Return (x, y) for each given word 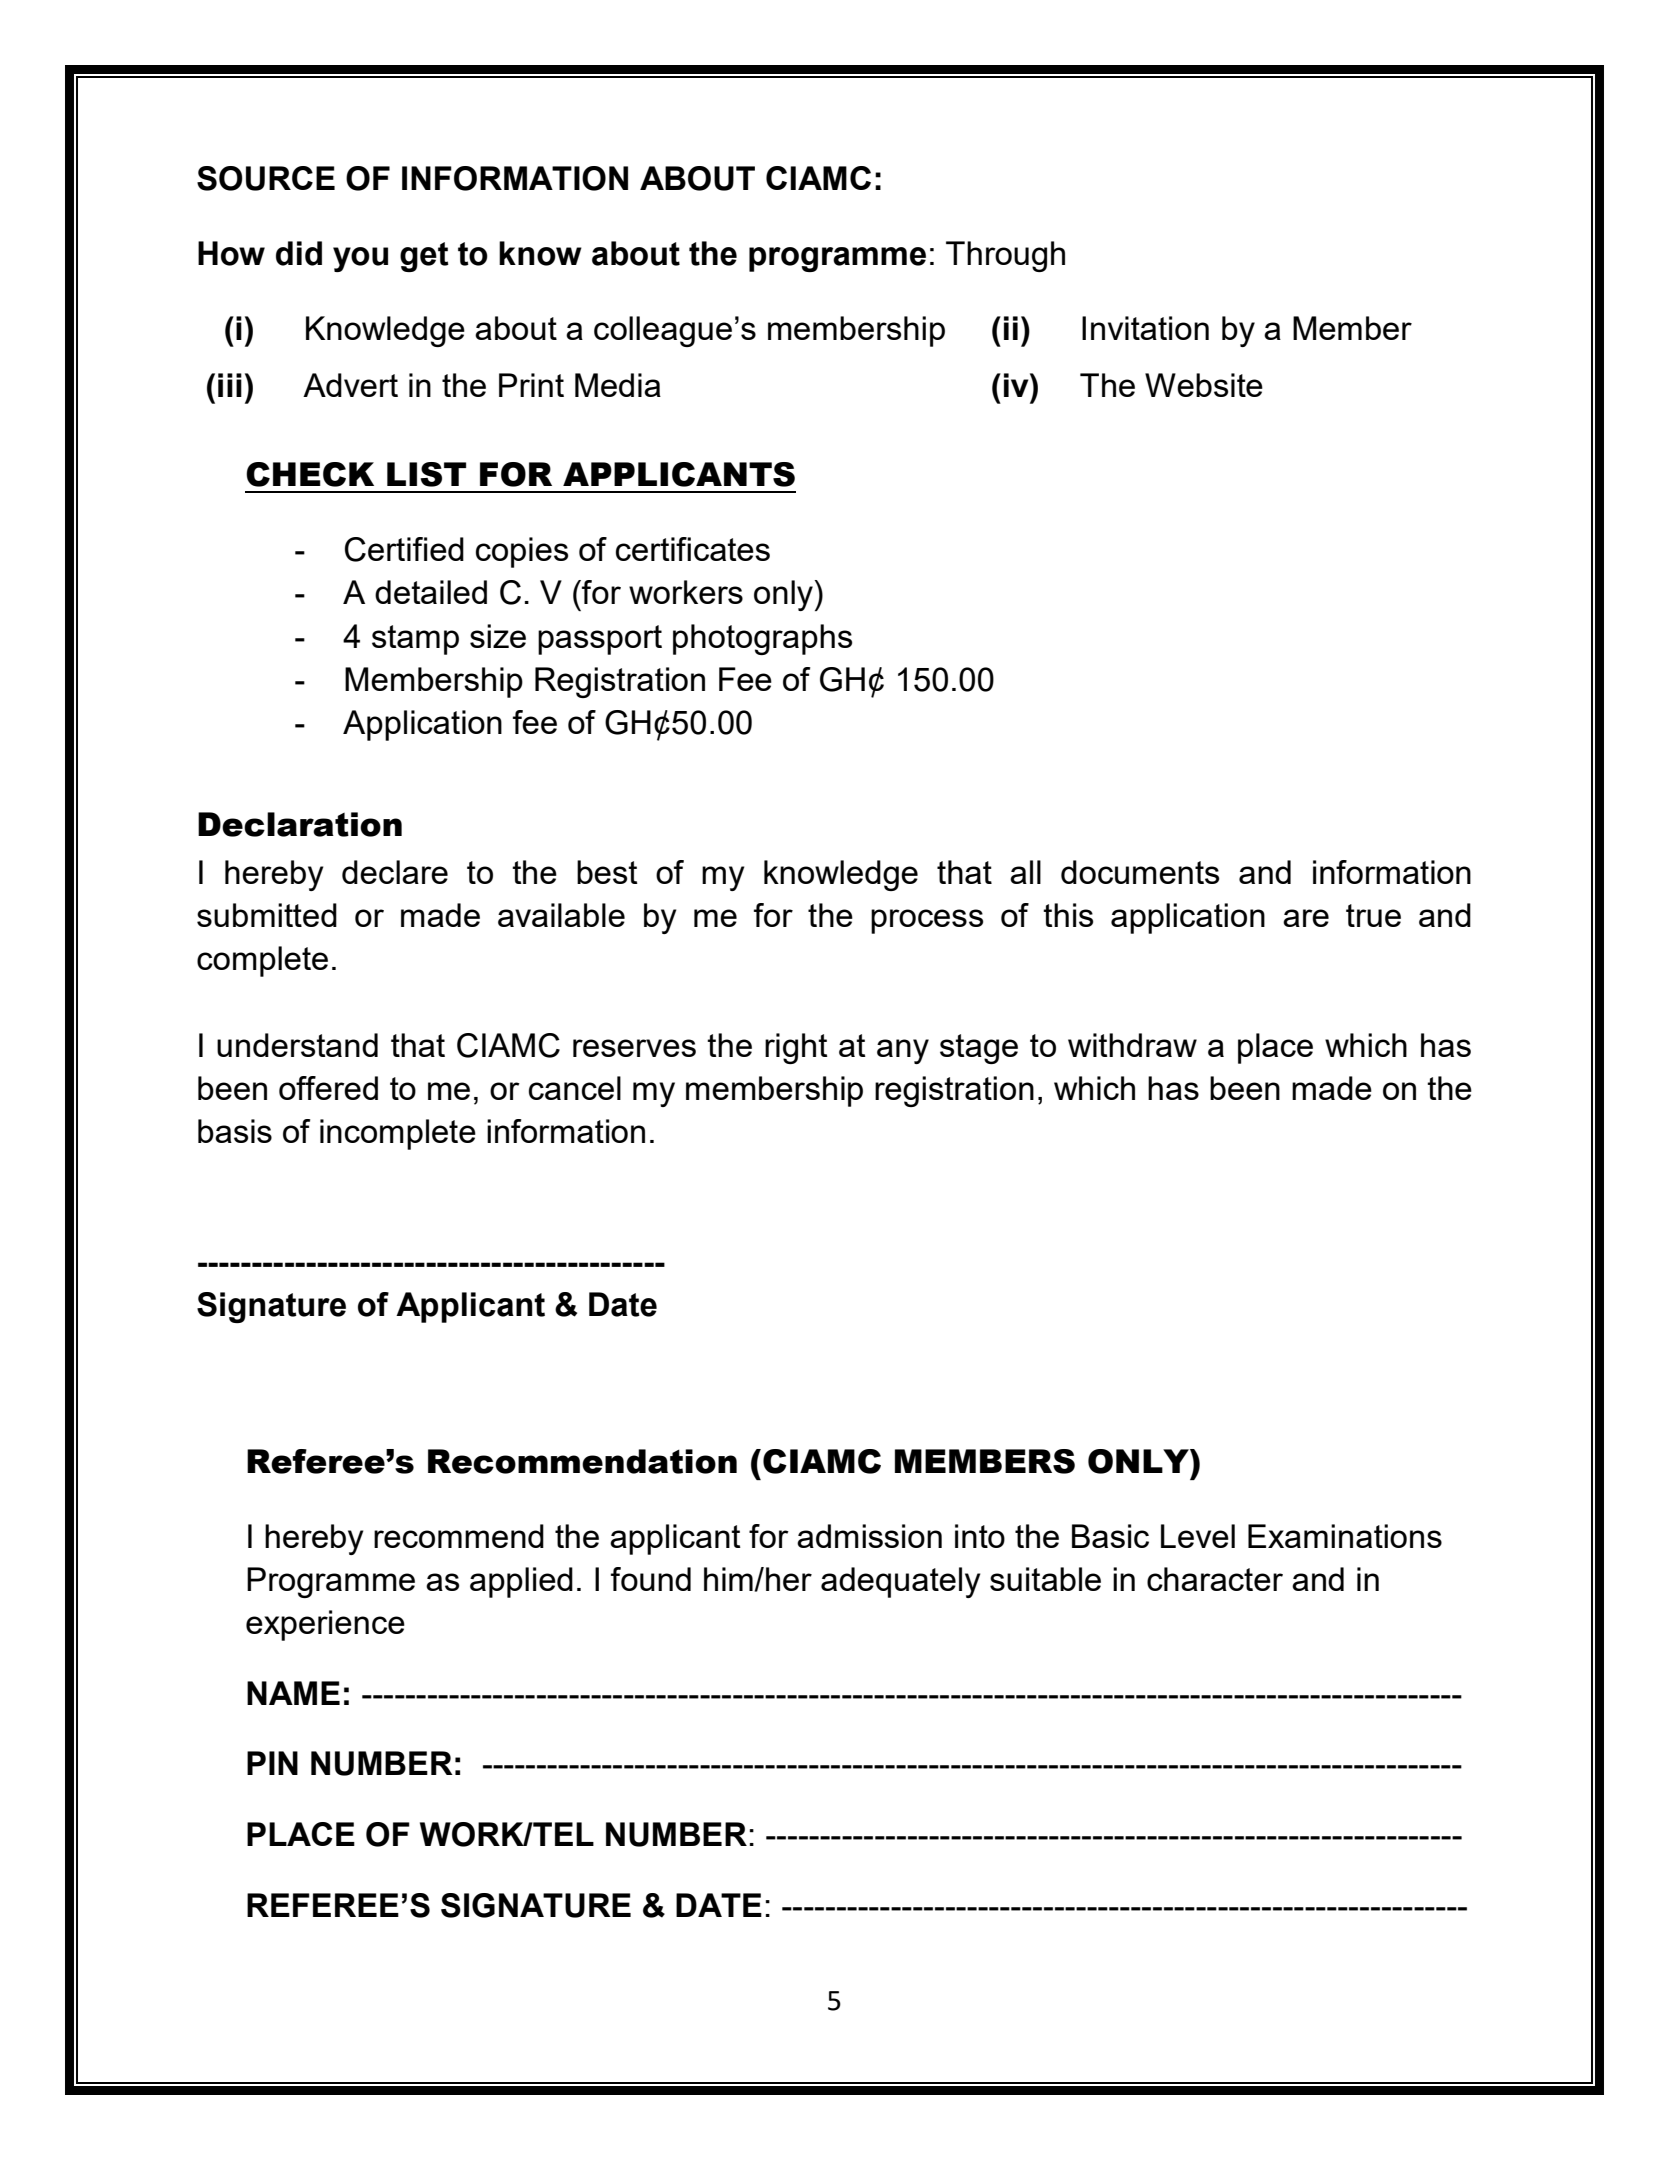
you (360, 259)
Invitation (1145, 328)
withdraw (1132, 1045)
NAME (293, 1693)
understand (297, 1045)
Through (1005, 256)
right (796, 1048)
